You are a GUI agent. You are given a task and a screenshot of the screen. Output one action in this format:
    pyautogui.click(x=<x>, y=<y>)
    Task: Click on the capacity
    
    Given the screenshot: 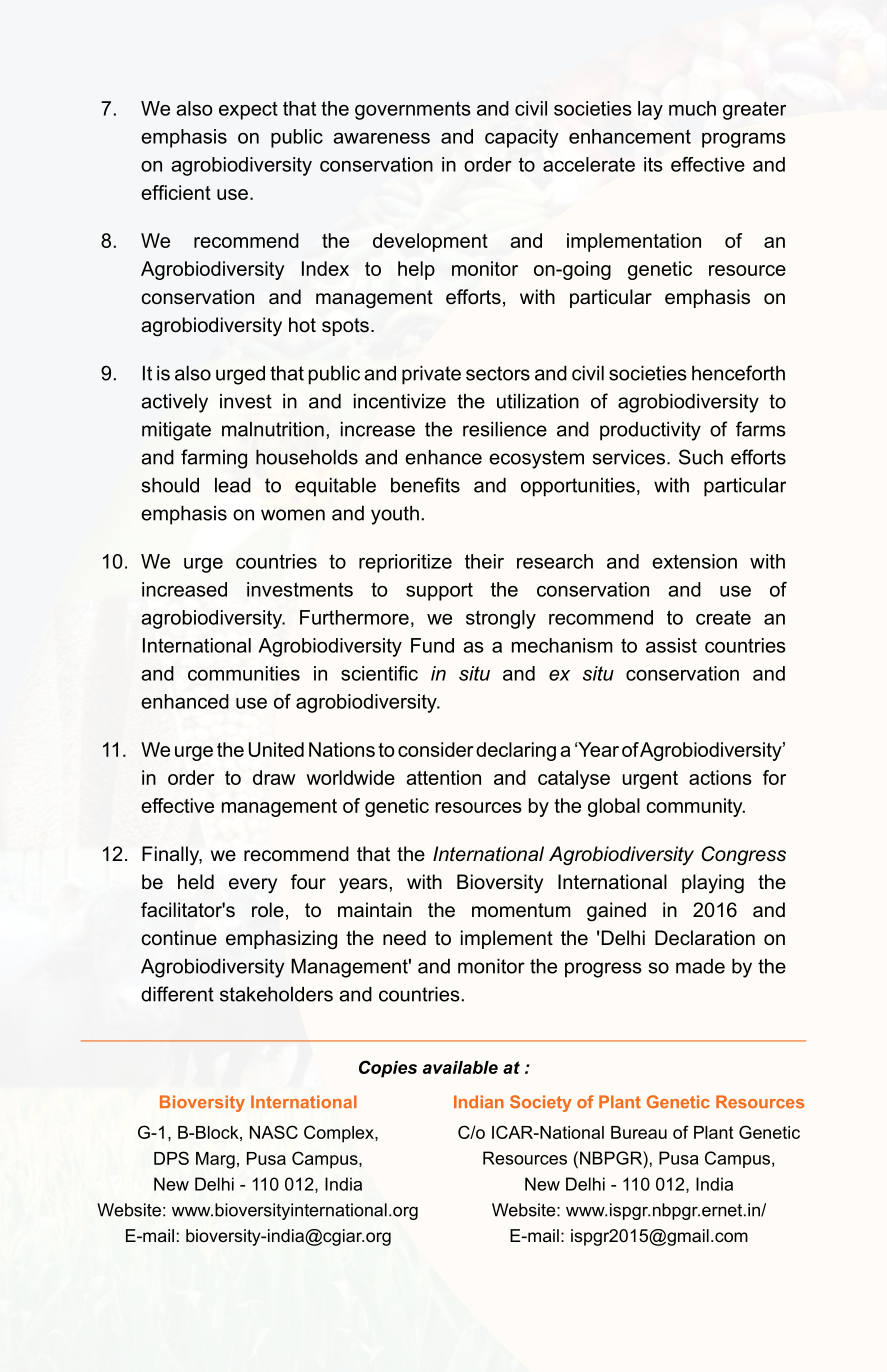 What is the action you would take?
    pyautogui.click(x=521, y=138)
